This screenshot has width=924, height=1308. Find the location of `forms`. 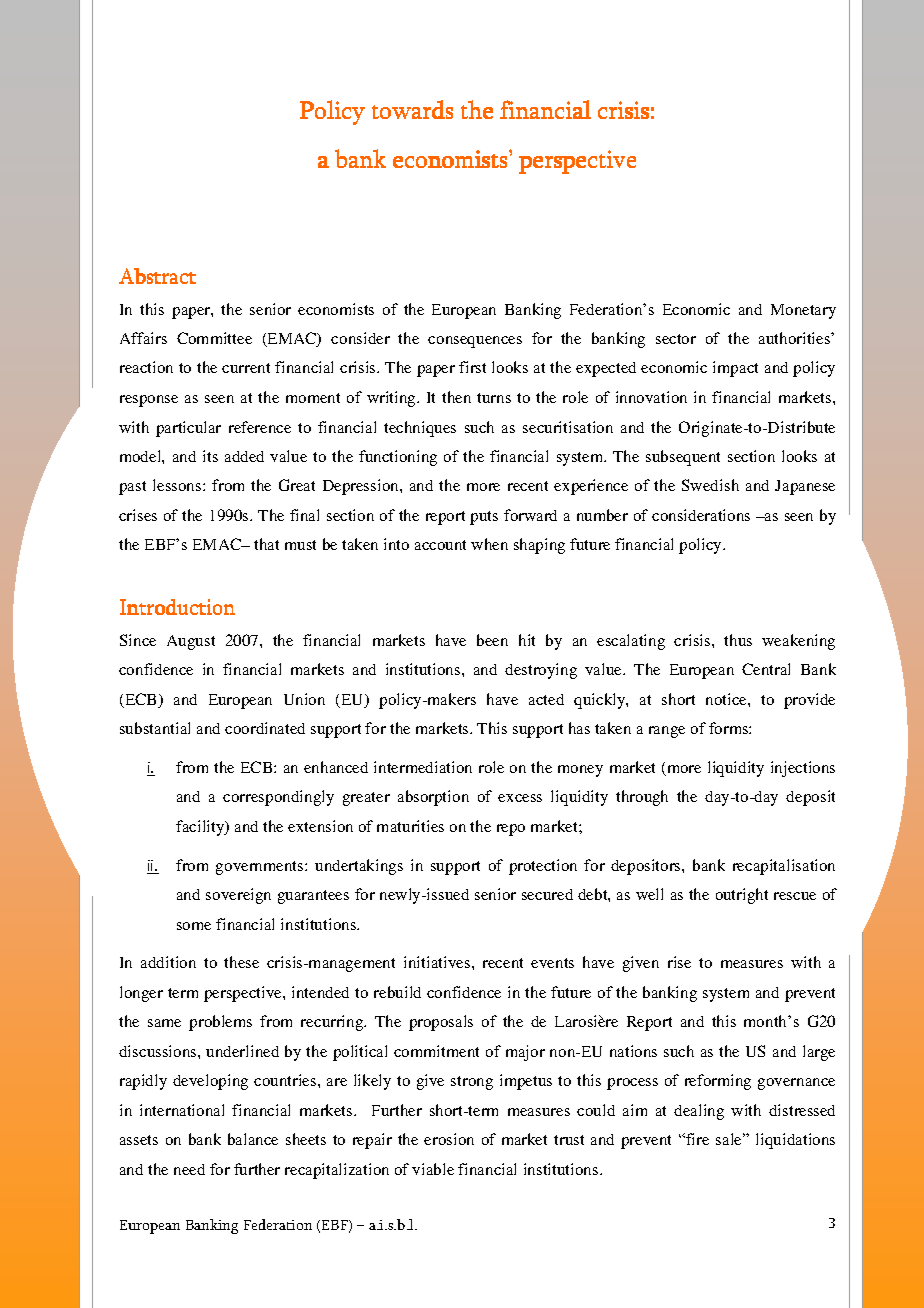

forms is located at coordinates (729, 728).
